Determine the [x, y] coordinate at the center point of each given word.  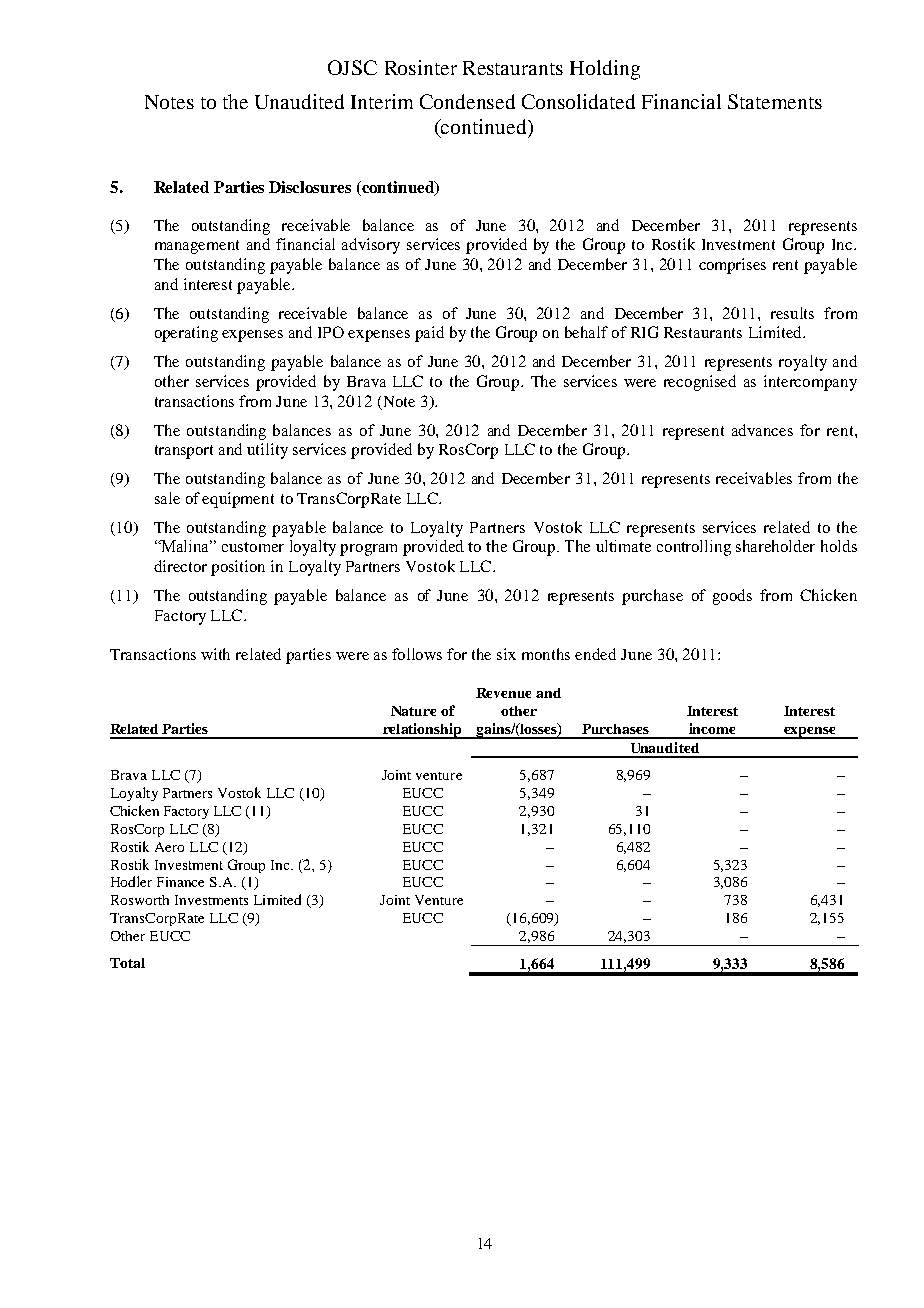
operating [186, 334]
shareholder [775, 546]
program [368, 550]
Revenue [503, 693]
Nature [413, 711]
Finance [180, 882]
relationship [422, 731]
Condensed [467, 101]
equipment [238, 500]
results [792, 313]
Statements [775, 101]
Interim [382, 101]
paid [429, 334]
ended [595, 654]
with [215, 654]
